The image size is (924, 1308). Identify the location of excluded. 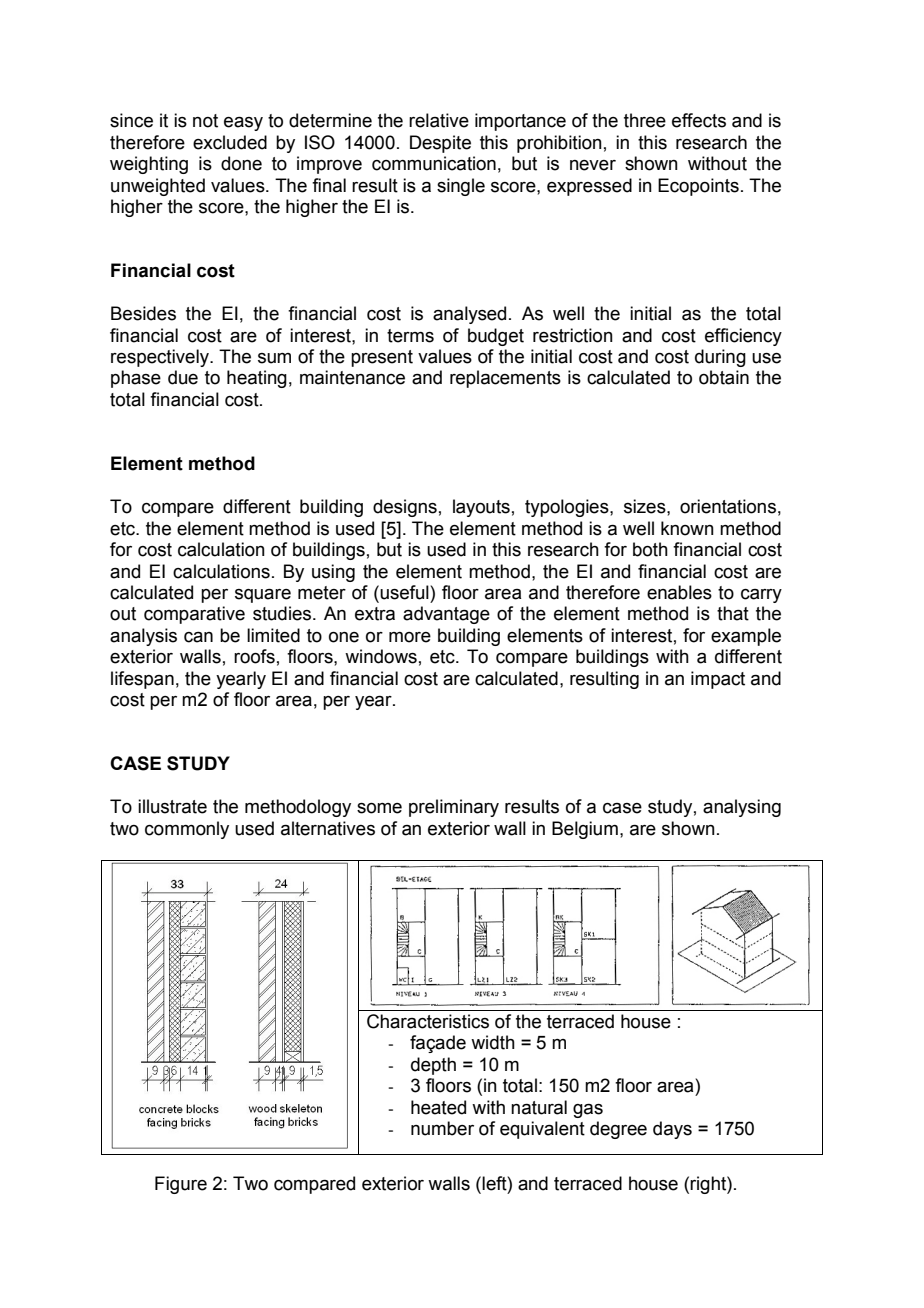
(230, 142).
